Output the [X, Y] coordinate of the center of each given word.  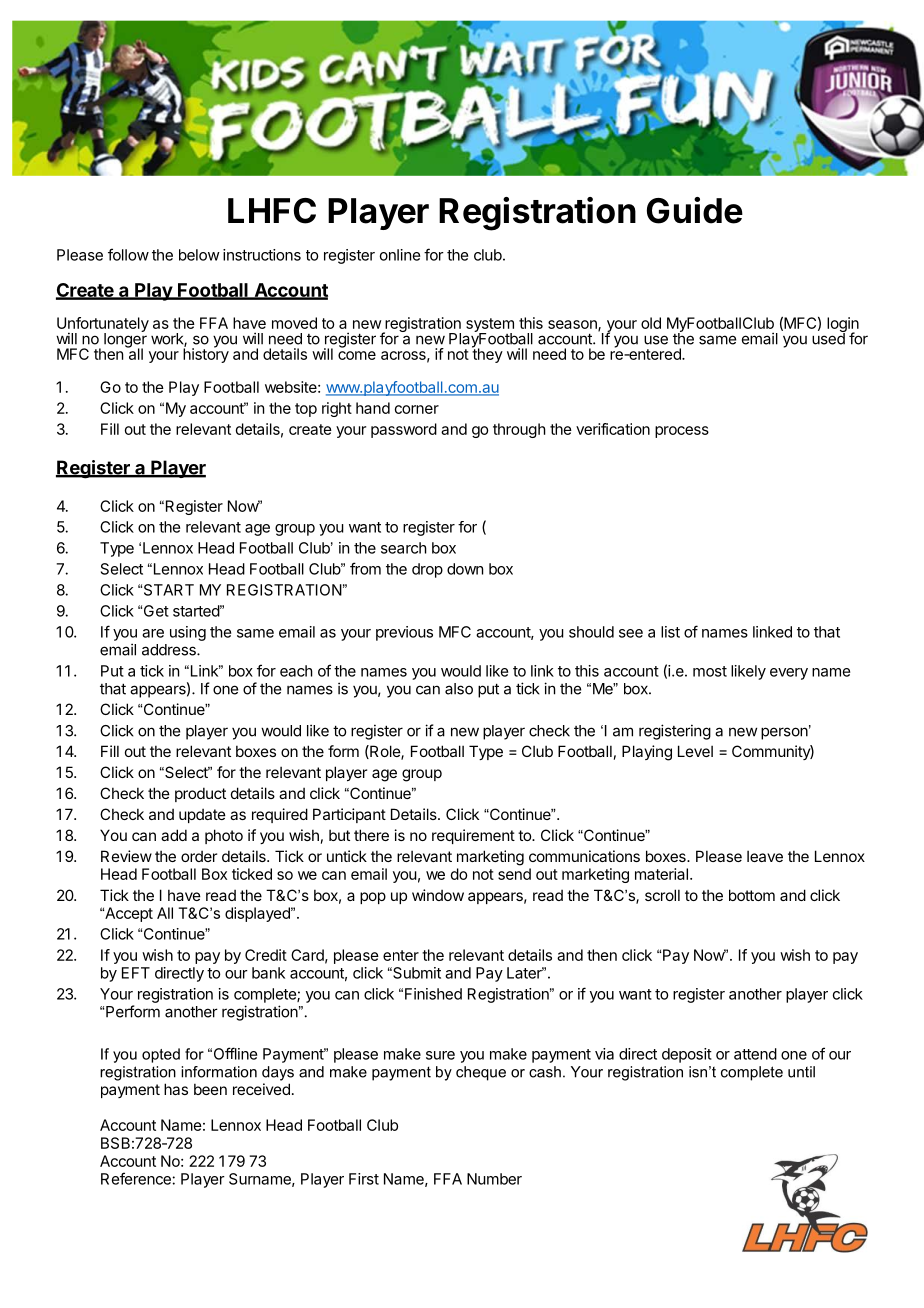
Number [494, 1179]
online [400, 255]
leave [765, 856]
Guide [695, 210]
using [188, 633]
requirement [473, 836]
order [199, 856]
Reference [137, 1178]
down [465, 569]
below [199, 255]
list [670, 632]
